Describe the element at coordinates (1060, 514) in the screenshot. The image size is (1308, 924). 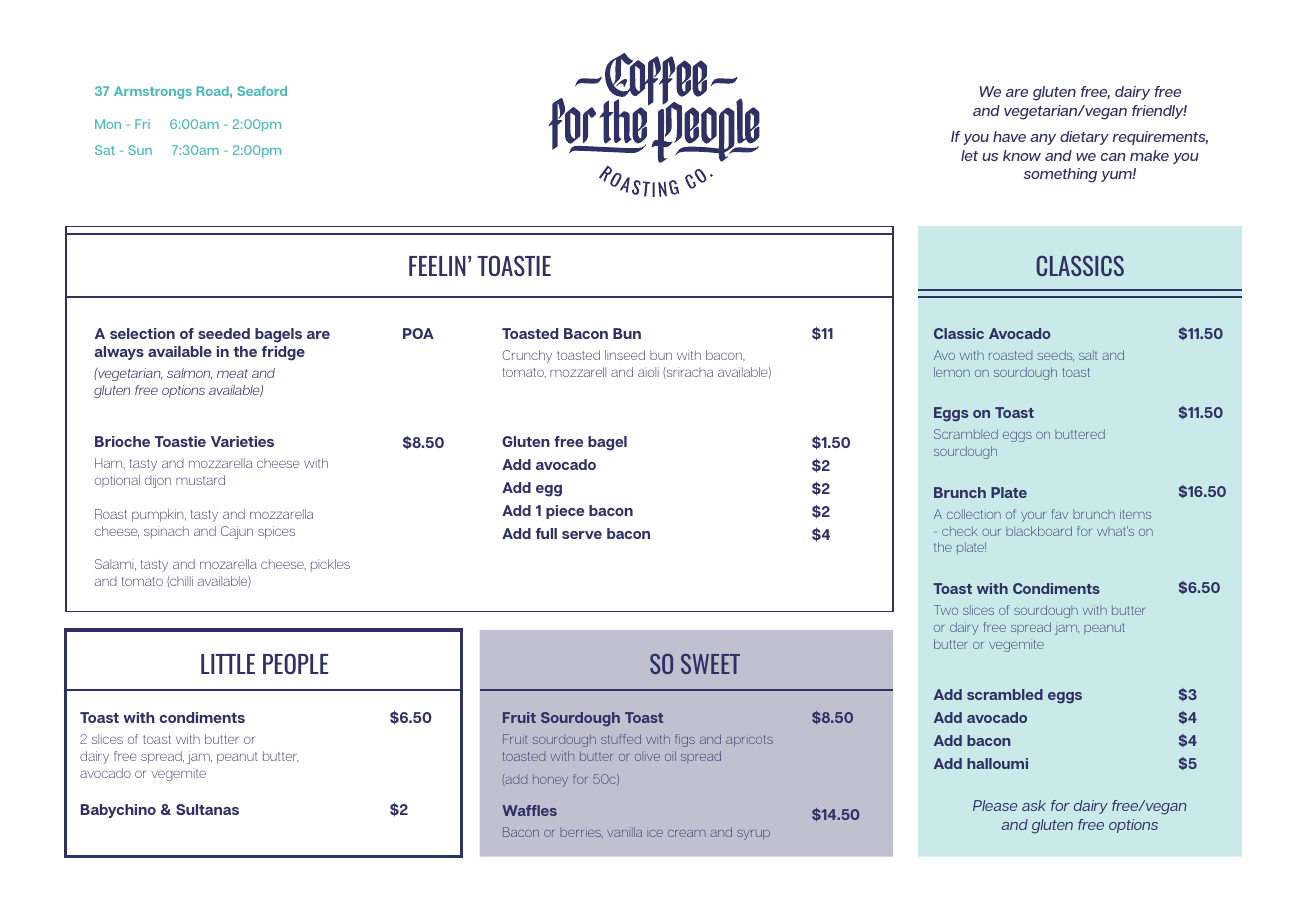
I see `fav` at that location.
